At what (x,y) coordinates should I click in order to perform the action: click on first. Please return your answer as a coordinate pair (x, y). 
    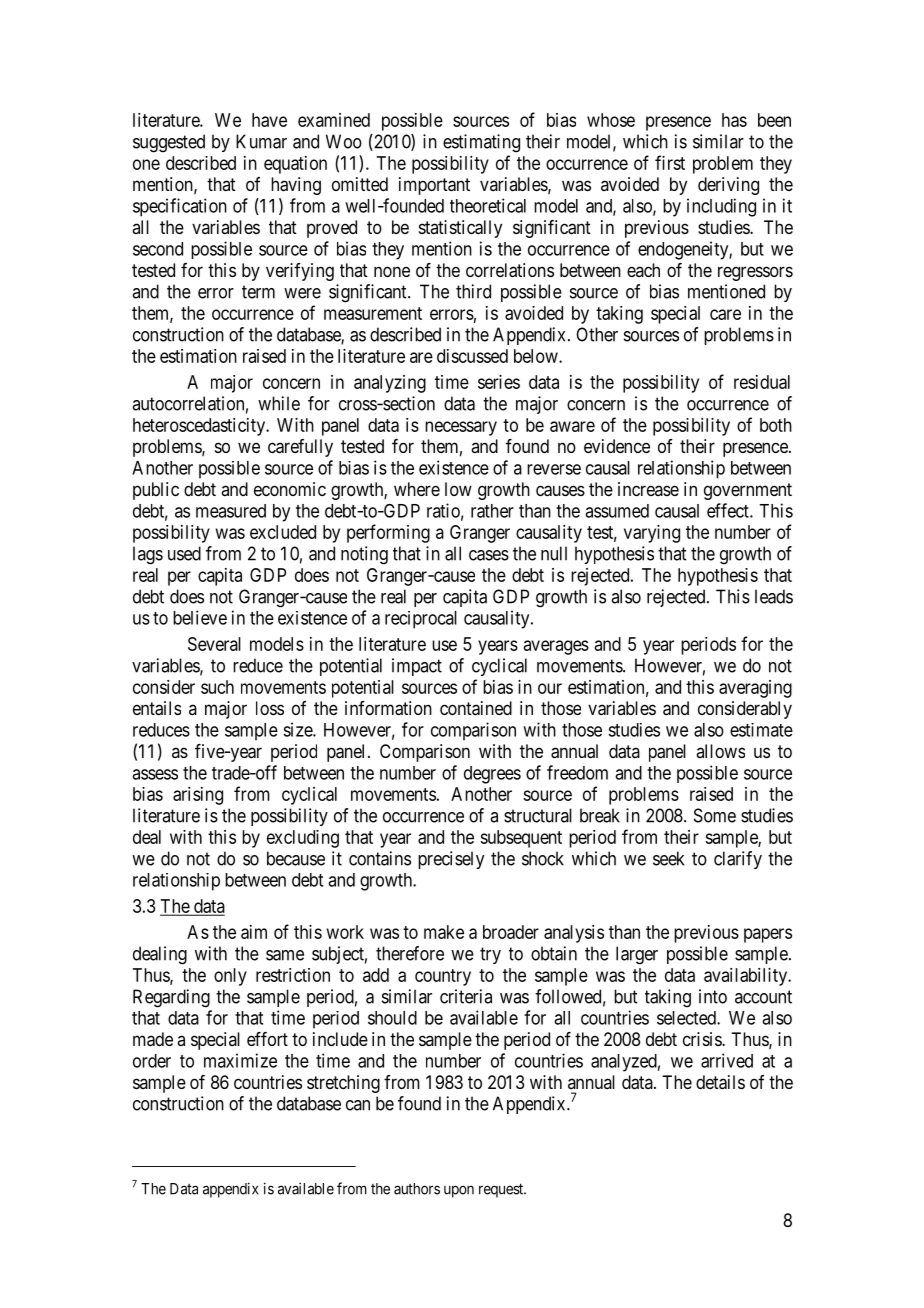
    Looking at the image, I should click on (670, 162).
